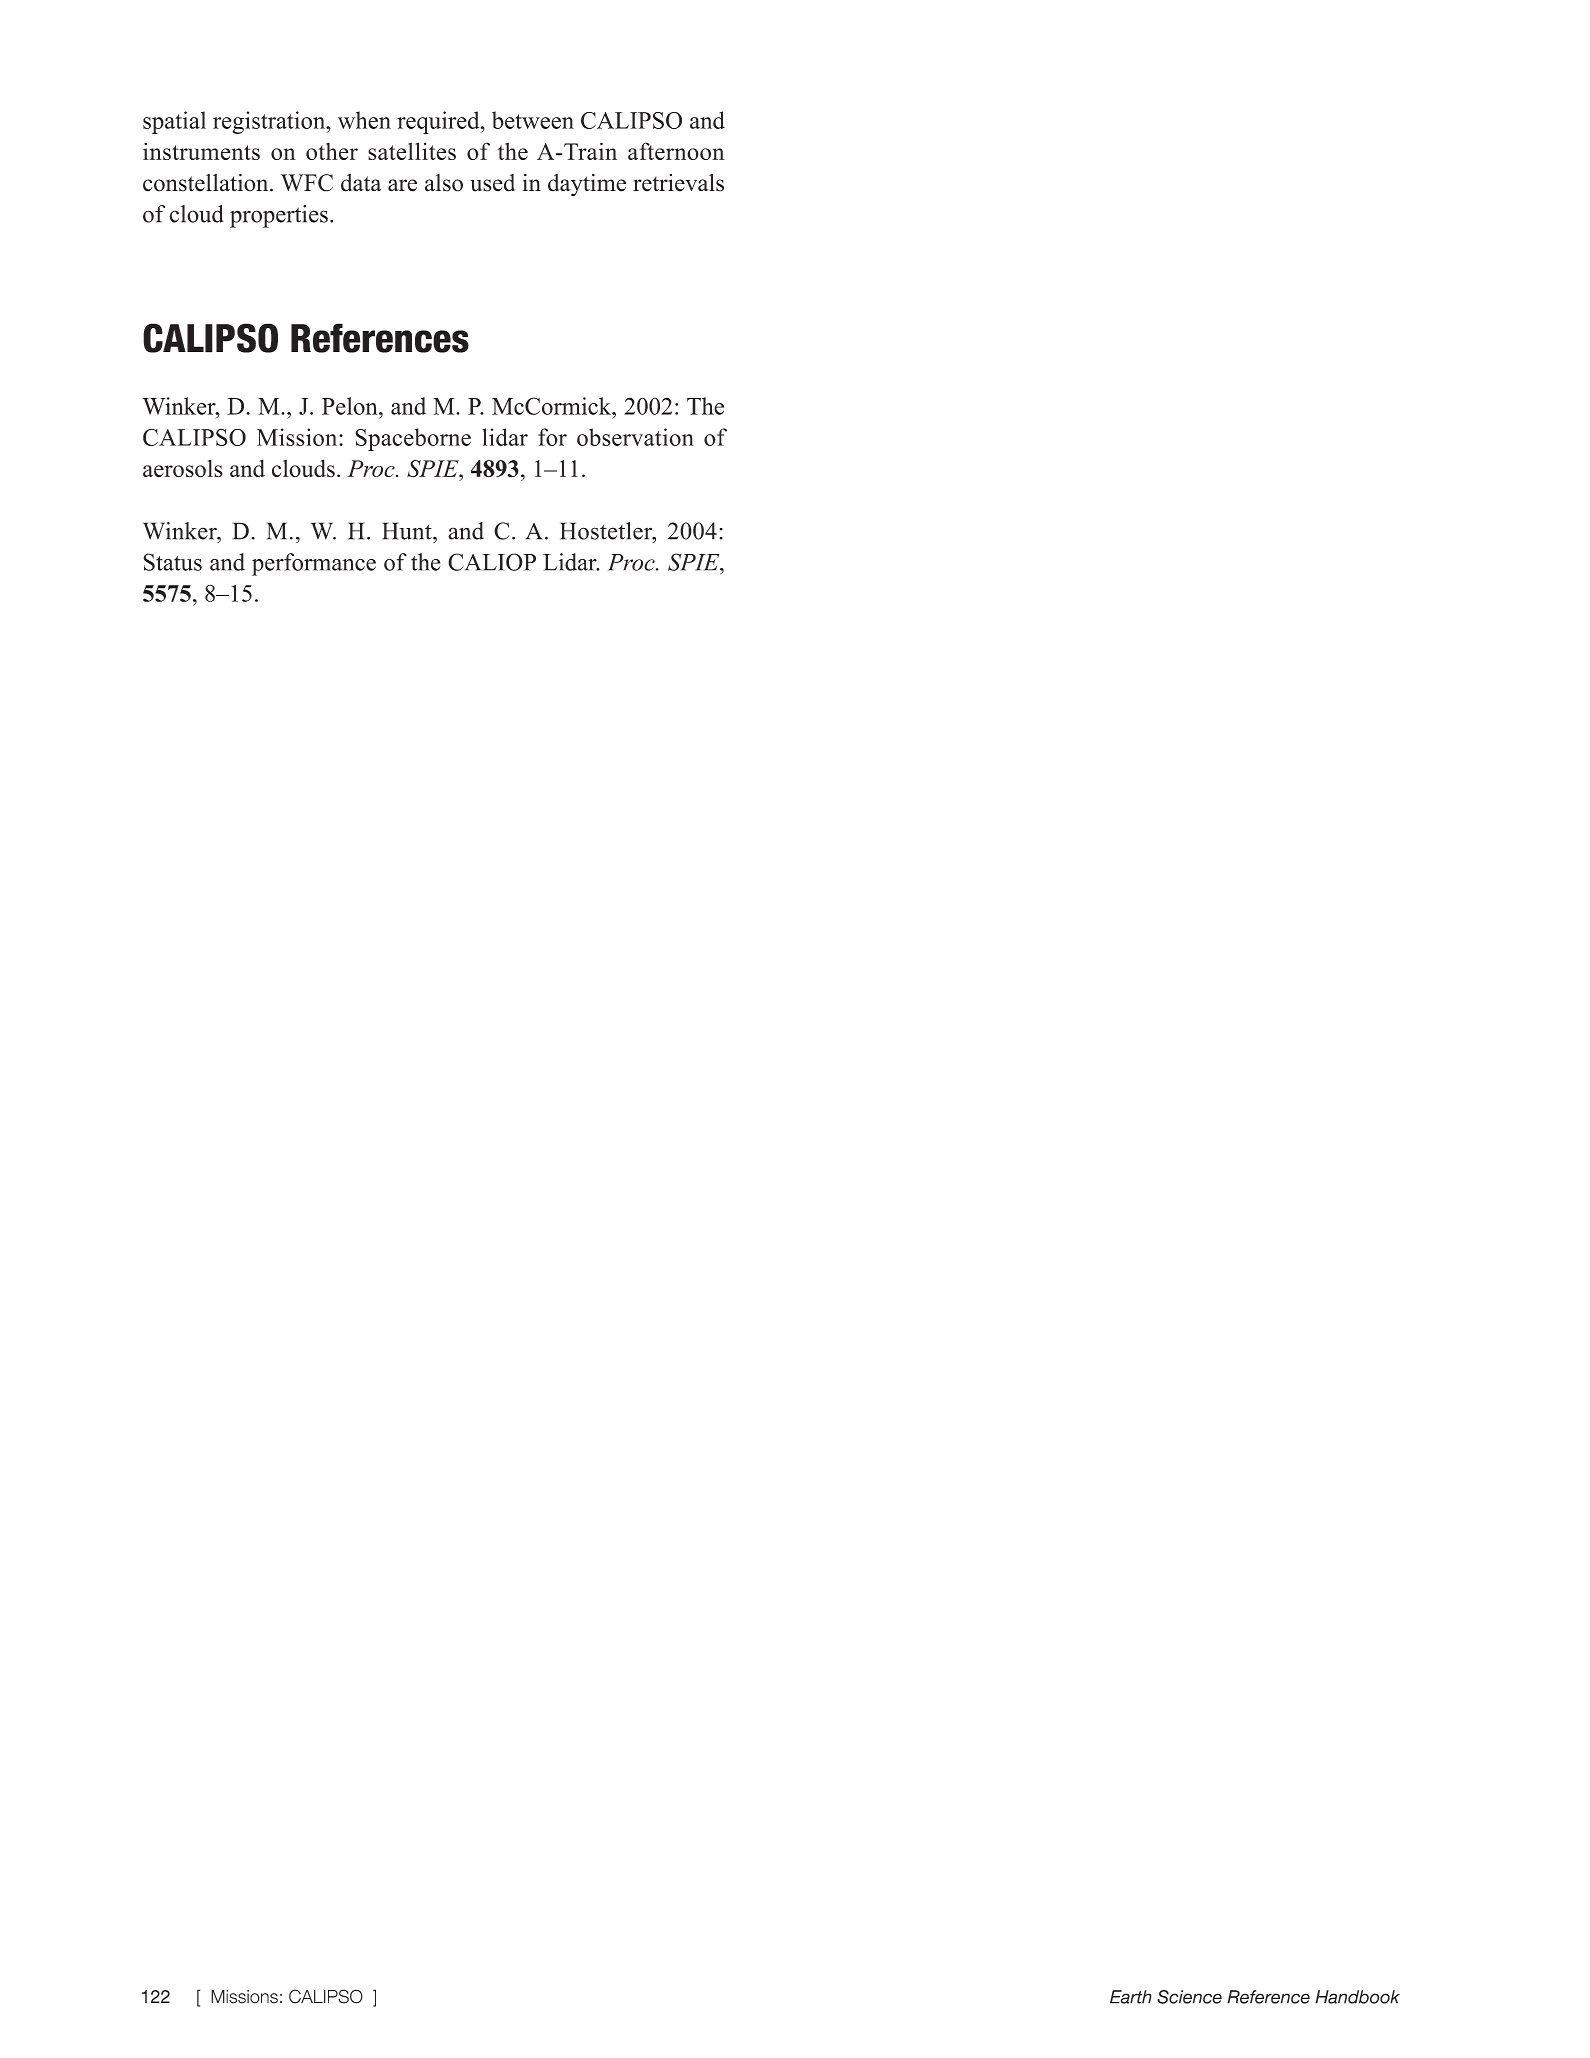 This page has width=1590, height=2058. Describe the element at coordinates (1131, 1997) in the page. I see `Earth` at that location.
